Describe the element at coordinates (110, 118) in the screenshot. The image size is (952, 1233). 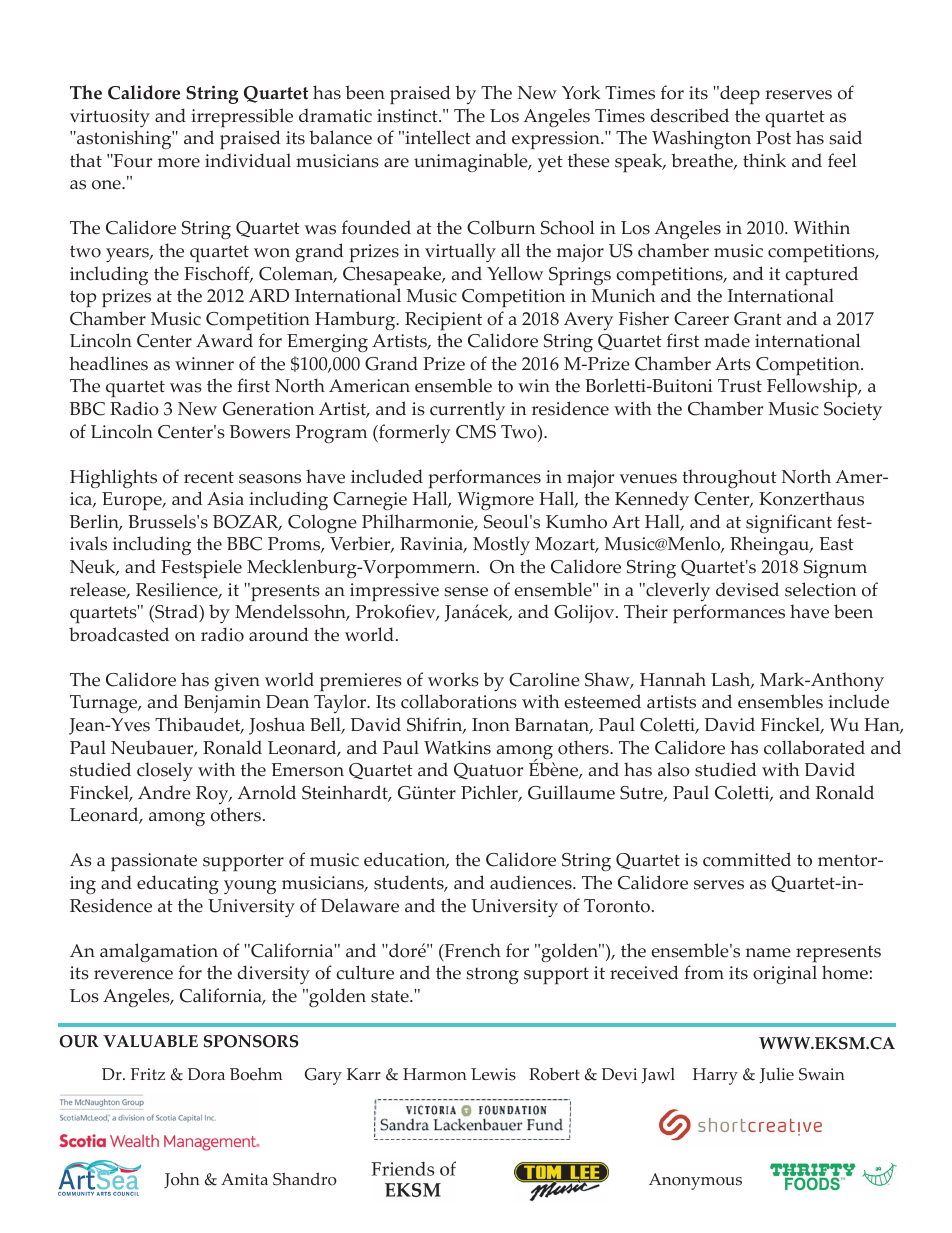
I see `virtuosity` at that location.
